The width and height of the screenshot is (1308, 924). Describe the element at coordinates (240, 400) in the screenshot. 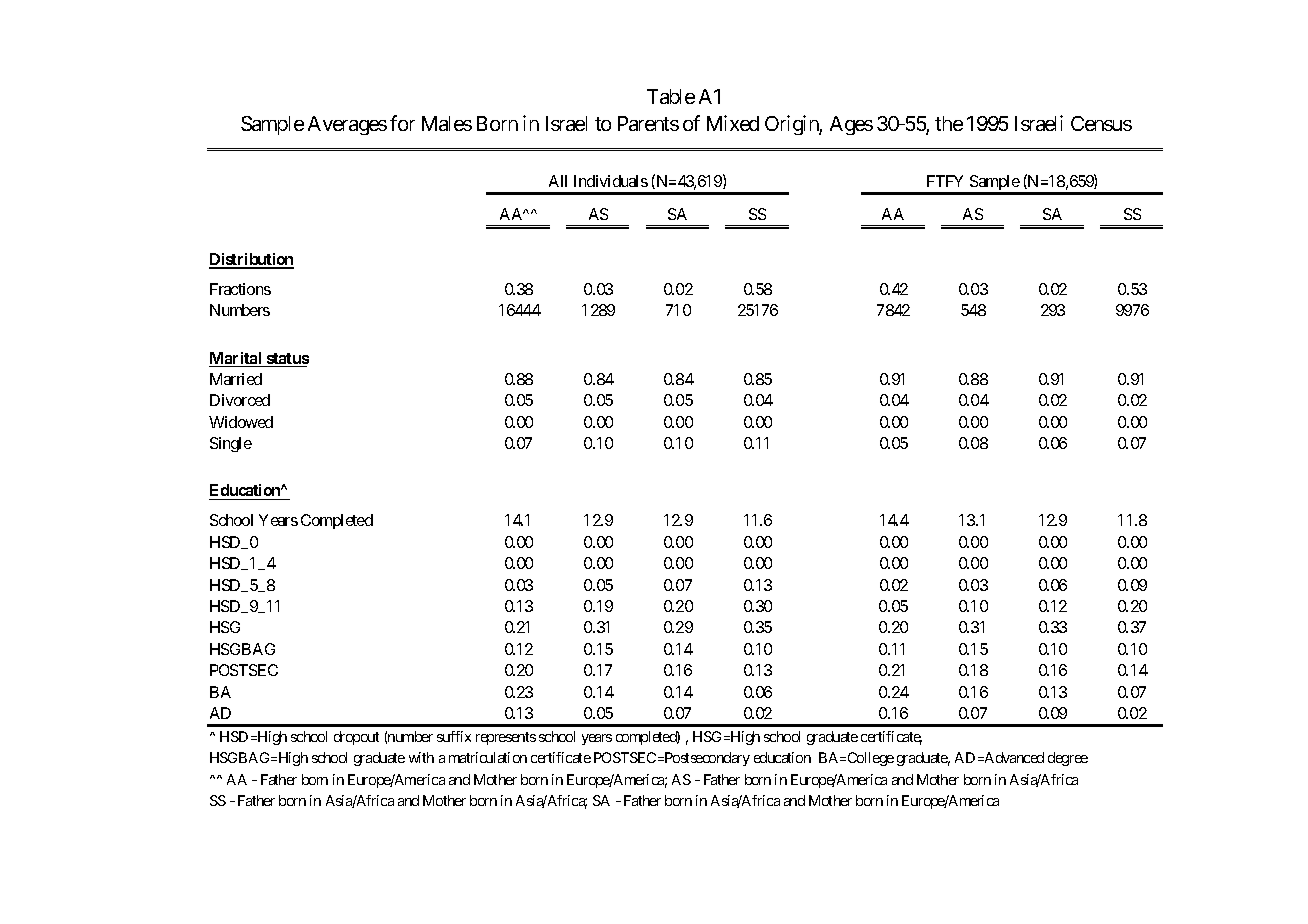

I see `Divorced` at that location.
